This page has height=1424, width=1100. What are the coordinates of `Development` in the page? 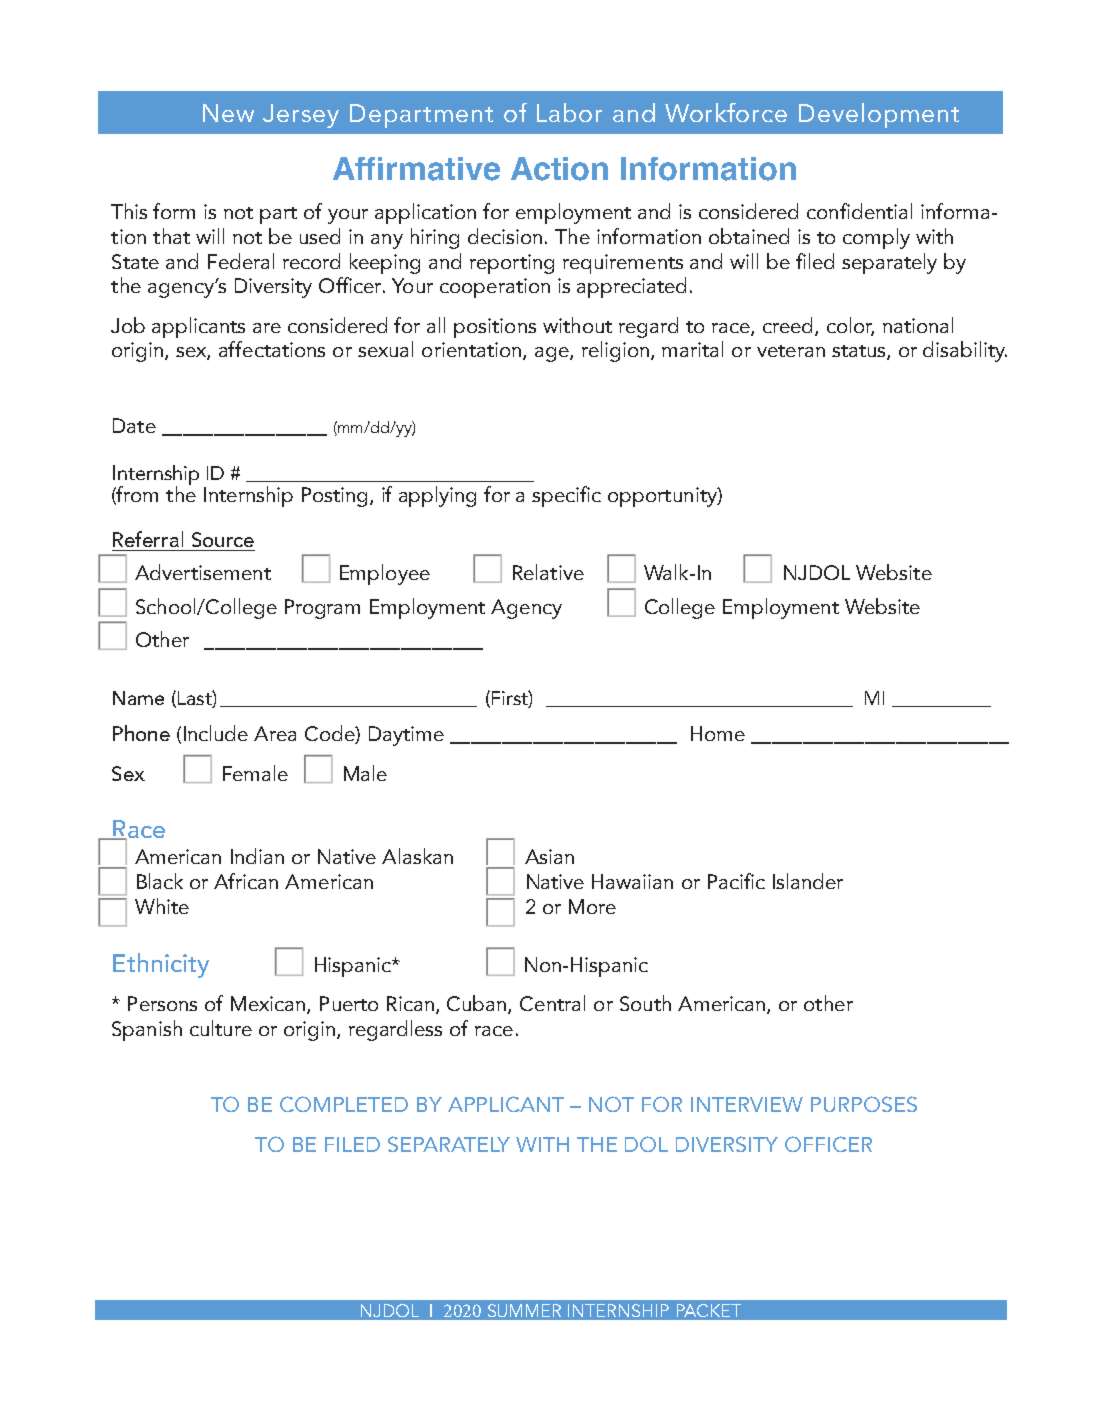 It's located at (879, 115).
